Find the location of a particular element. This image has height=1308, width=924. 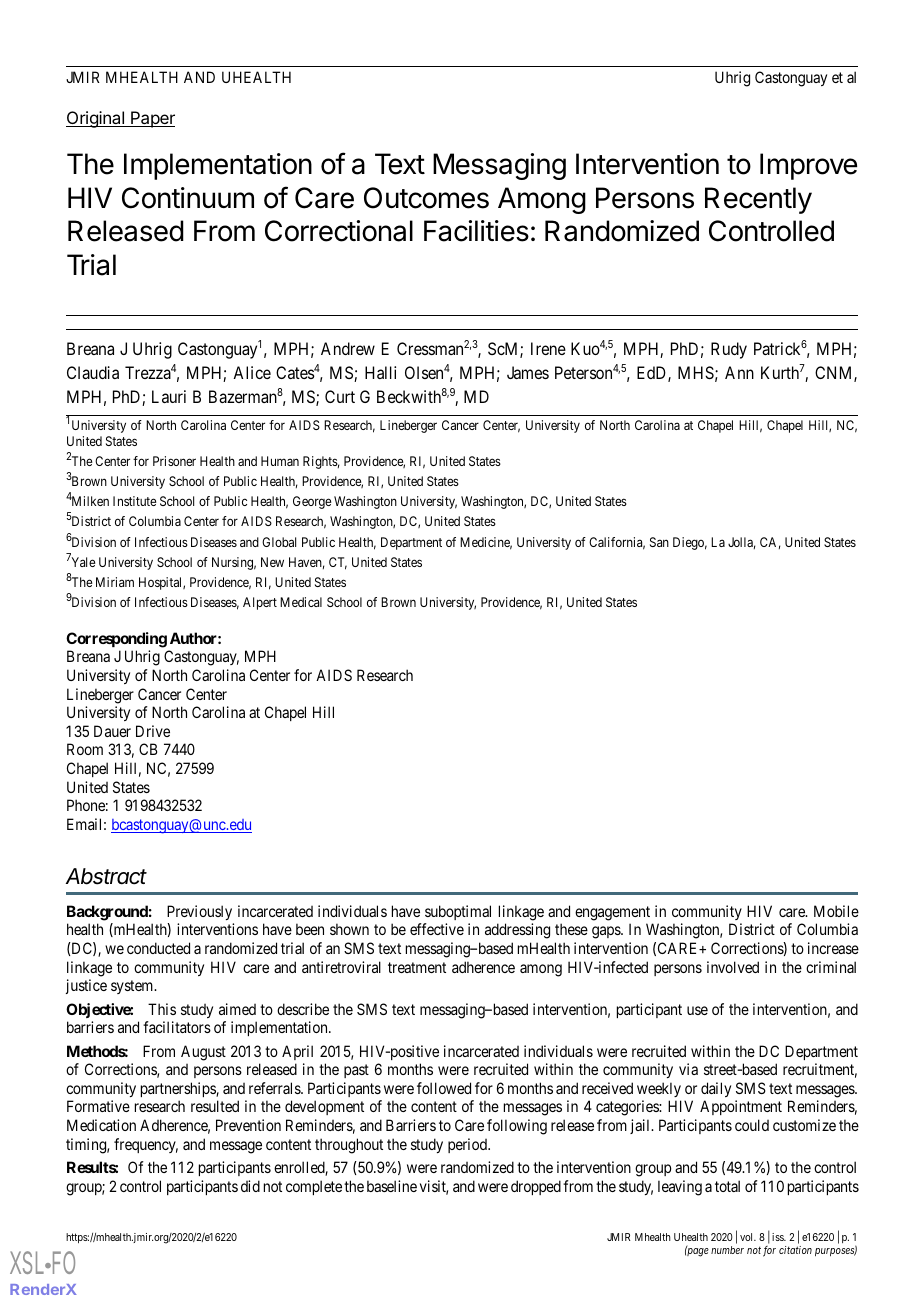

Ann is located at coordinates (739, 372).
